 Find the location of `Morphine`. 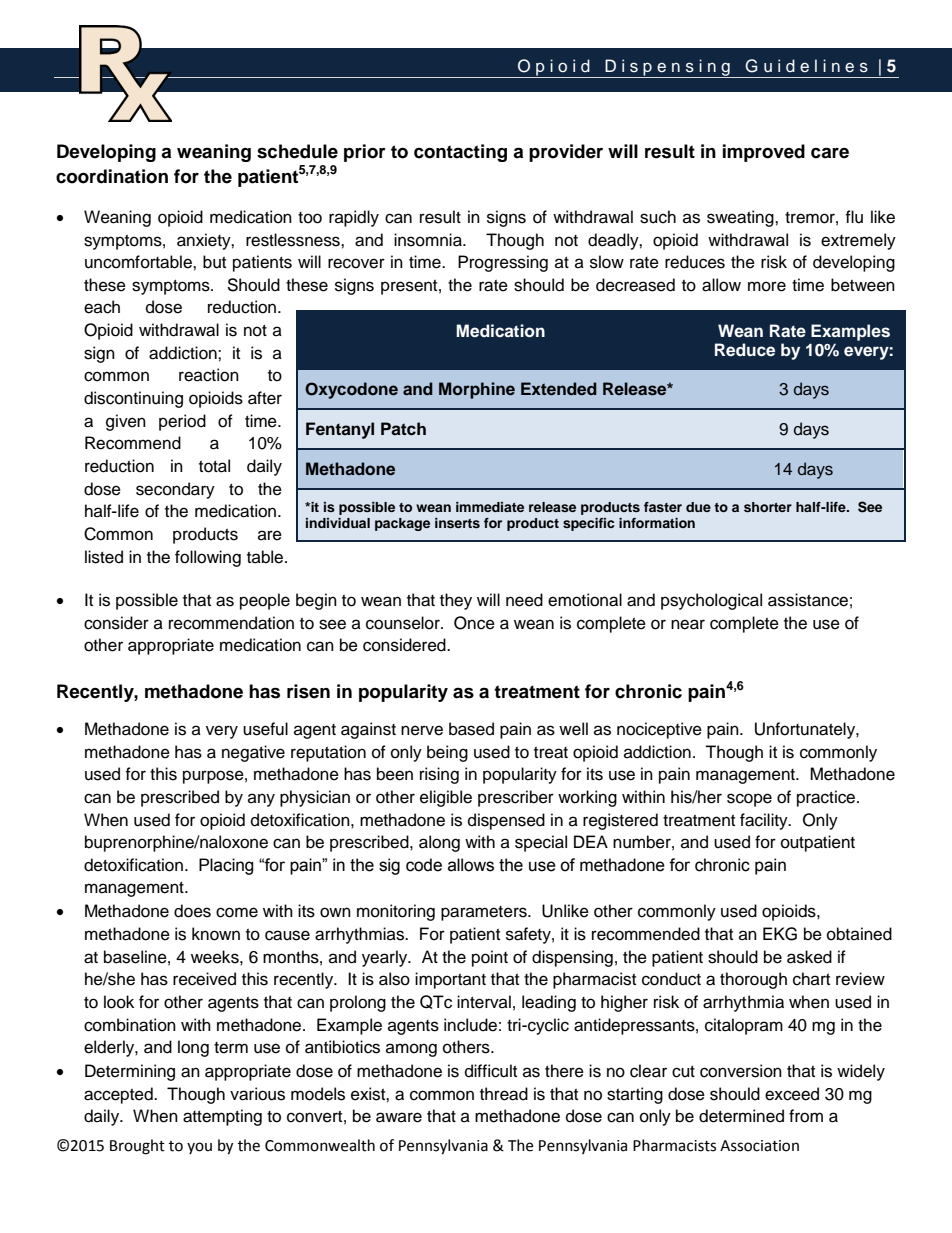

Morphine is located at coordinates (477, 390).
